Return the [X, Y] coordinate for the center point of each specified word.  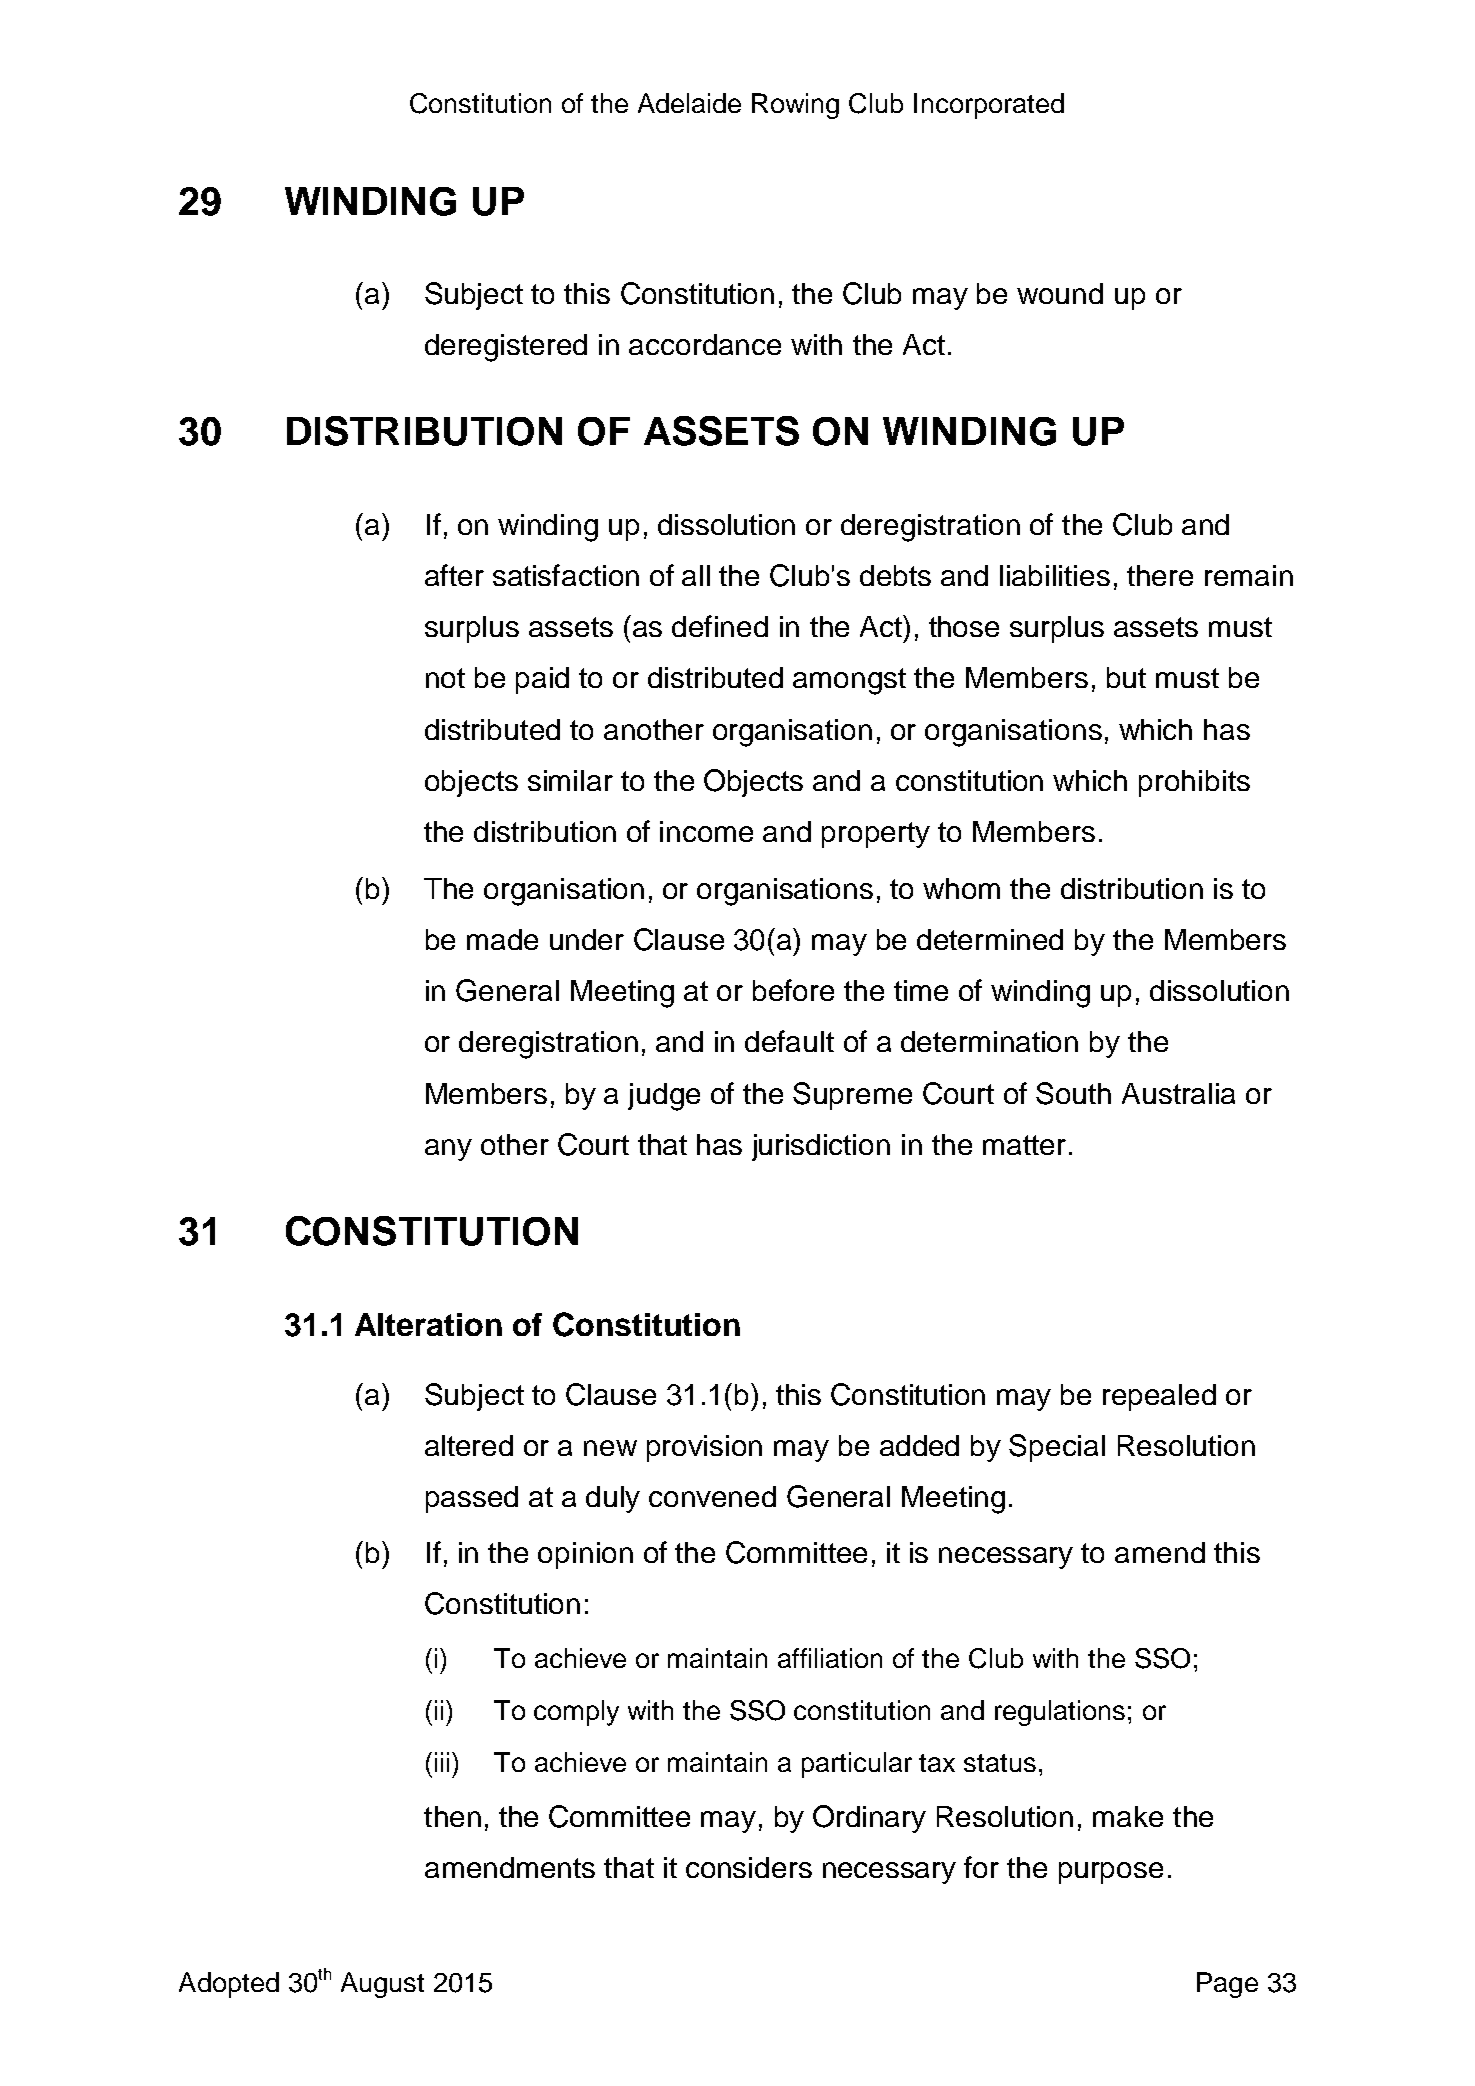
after [454, 575]
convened [712, 1496]
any [448, 1150]
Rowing [795, 106]
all [696, 575]
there [1160, 575]
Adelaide [689, 103]
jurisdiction [821, 1147]
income [706, 831]
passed [472, 1499]
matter [1024, 1145]
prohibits [1194, 783]
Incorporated [989, 106]
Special [1057, 1448]
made [502, 939]
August [382, 1985]
